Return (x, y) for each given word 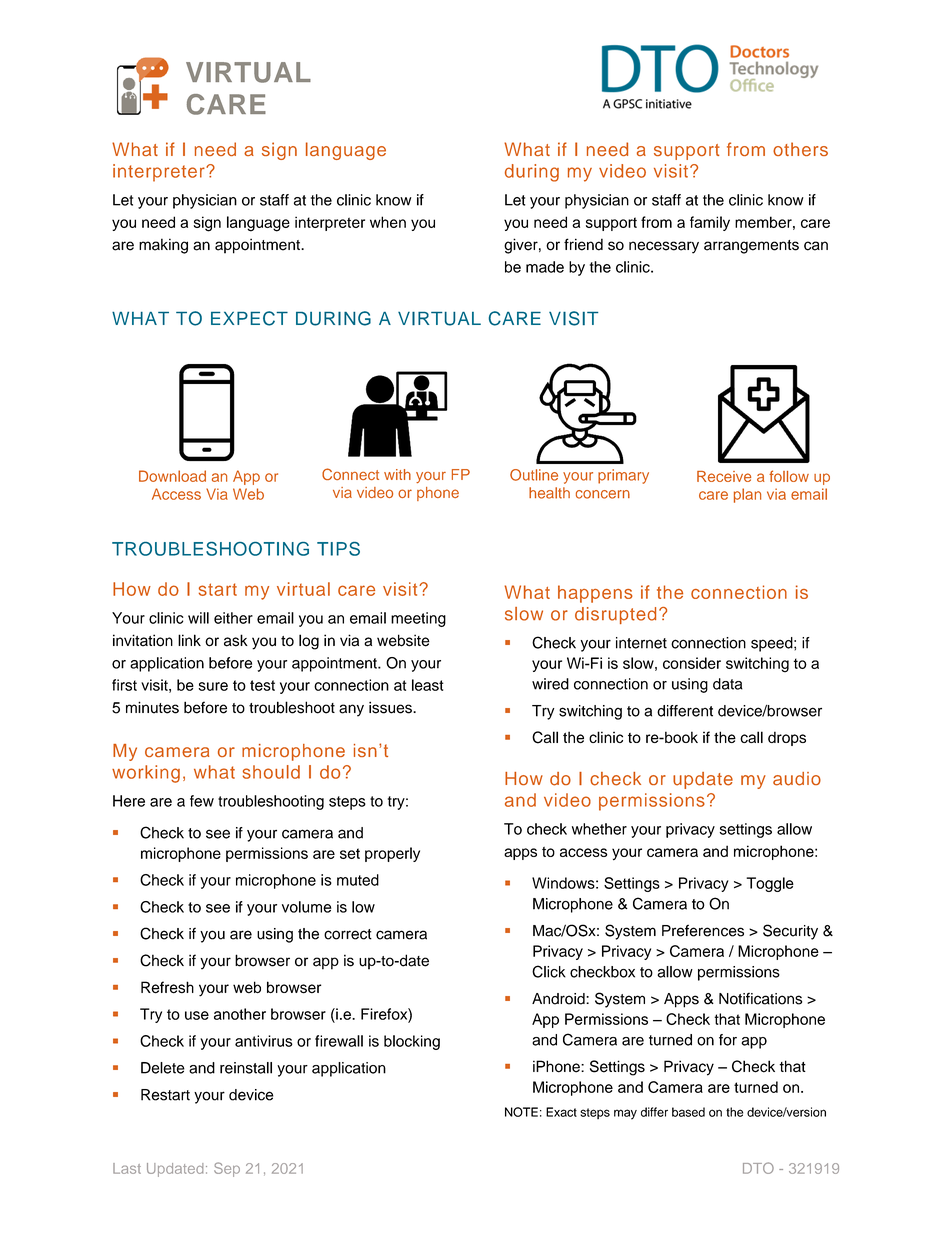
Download (172, 476)
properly (392, 854)
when (388, 222)
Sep (227, 1169)
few (202, 801)
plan (747, 495)
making (163, 246)
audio (797, 779)
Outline (534, 475)
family (710, 223)
